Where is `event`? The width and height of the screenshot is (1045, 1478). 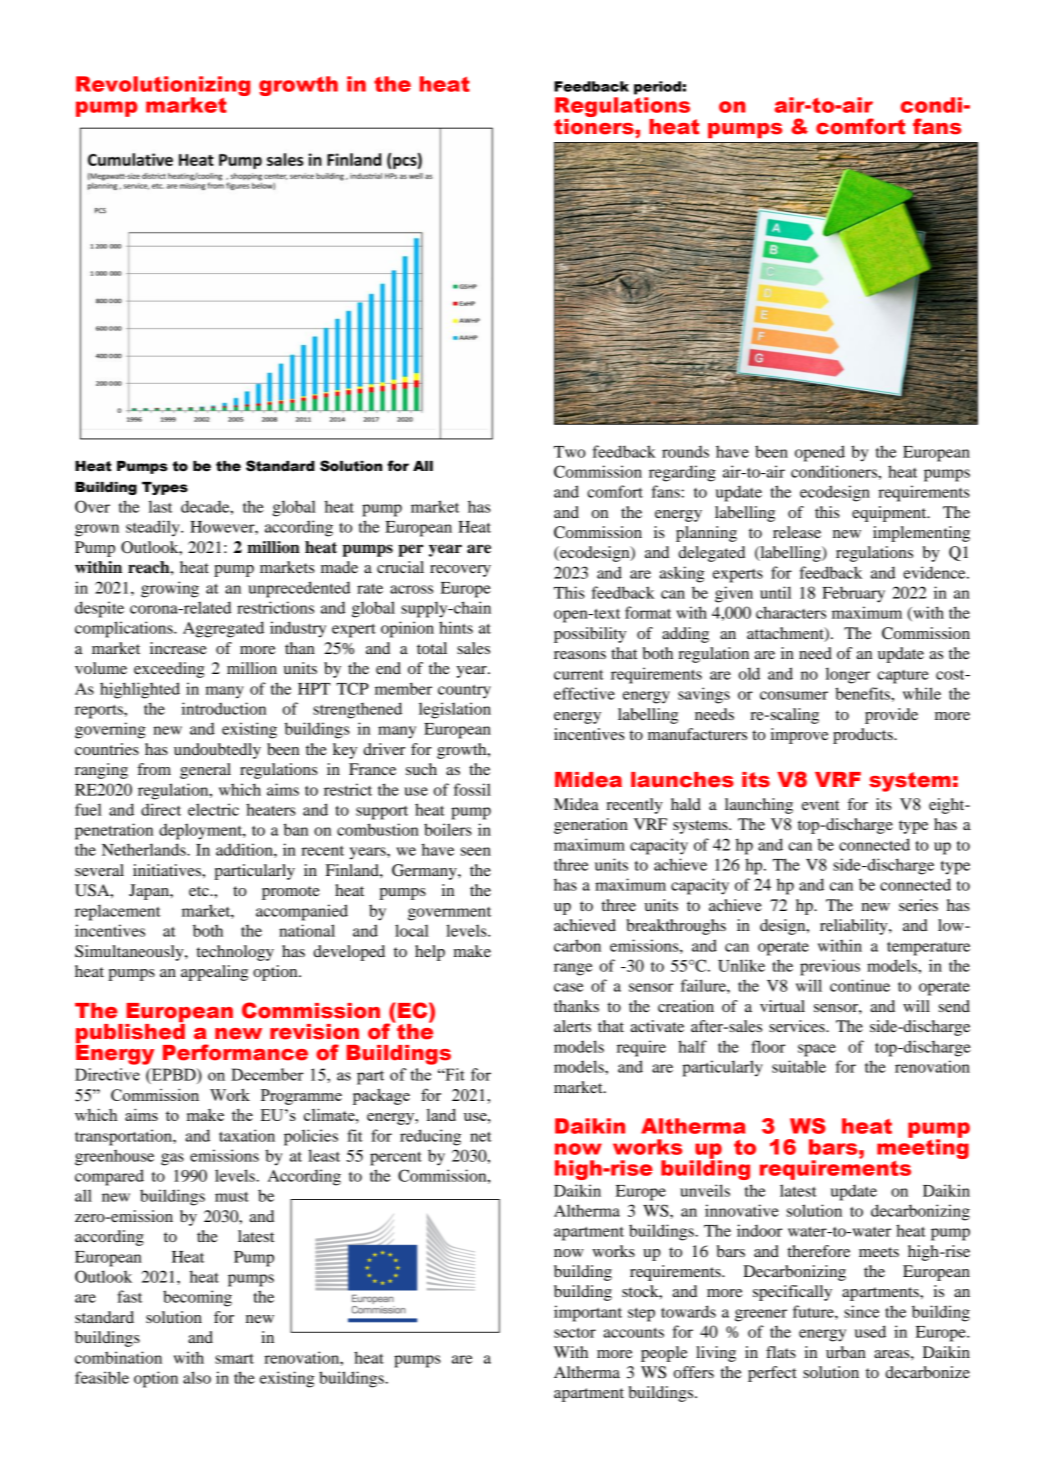 event is located at coordinates (820, 805).
